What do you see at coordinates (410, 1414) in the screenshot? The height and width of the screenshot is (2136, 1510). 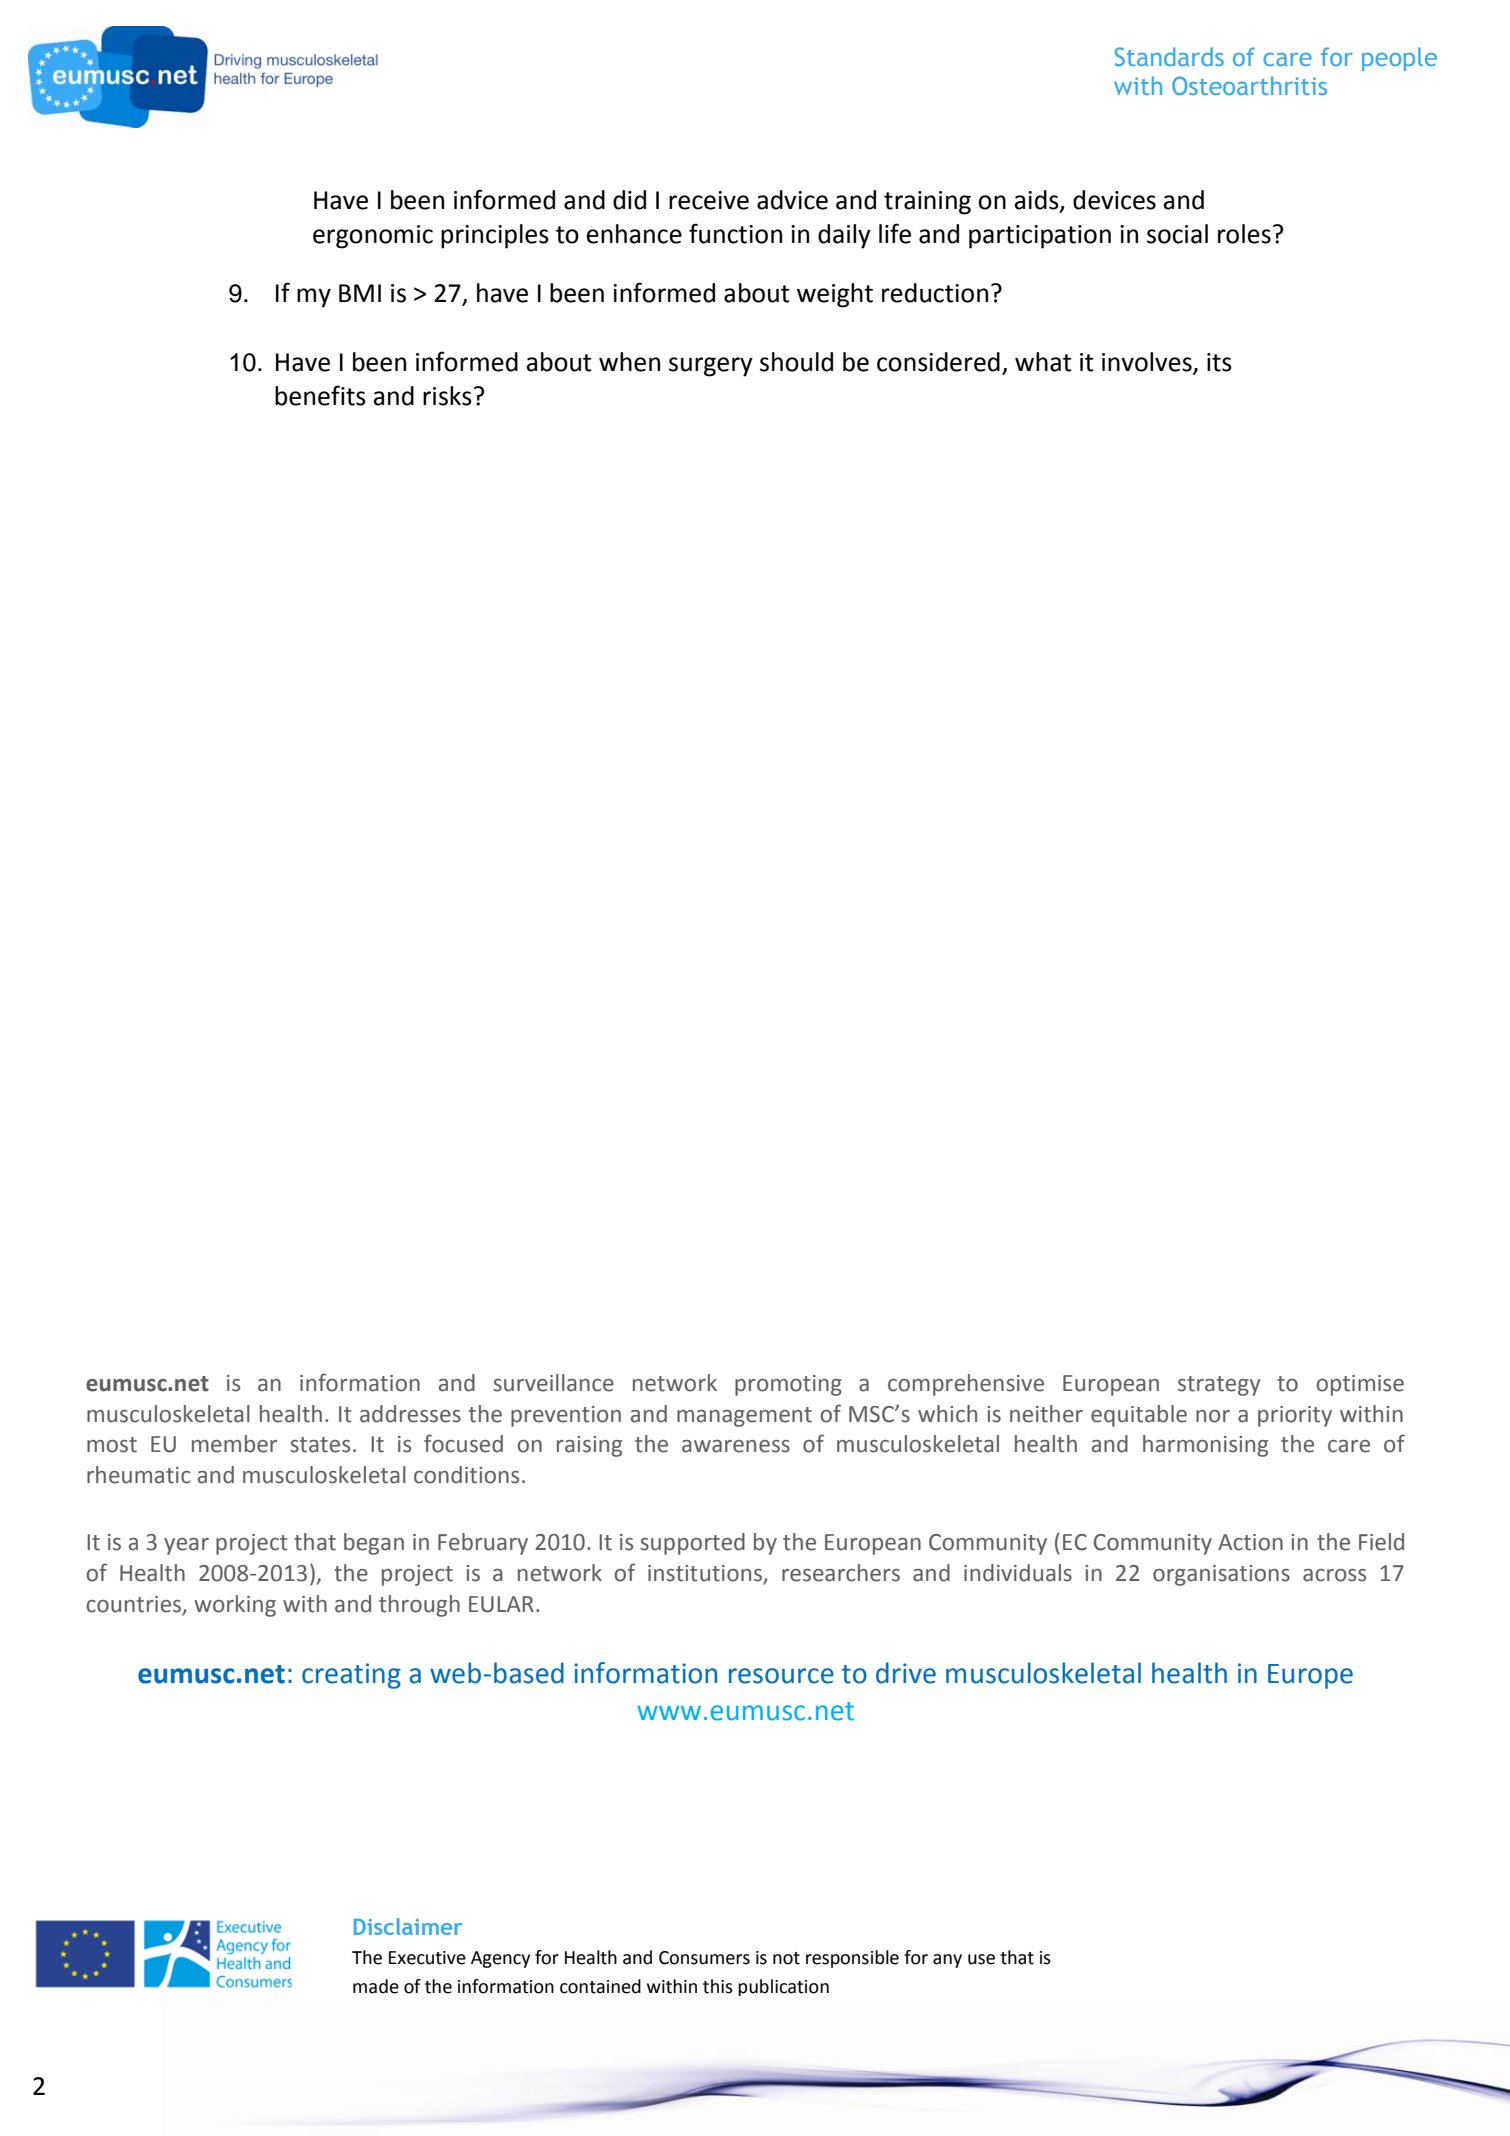 I see `addresses` at bounding box center [410, 1414].
